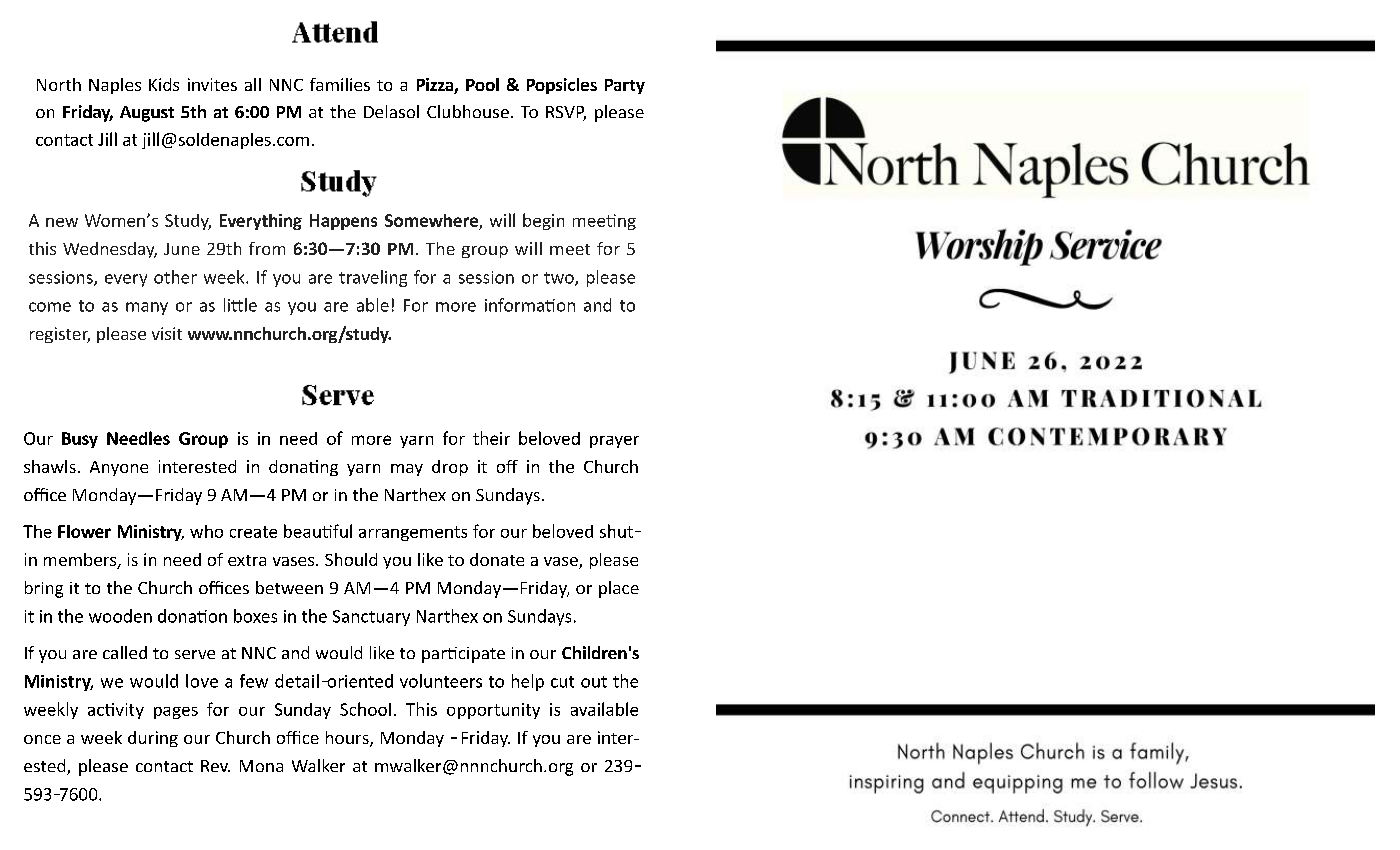 The height and width of the screenshot is (850, 1400). What do you see at coordinates (153, 739) in the screenshot?
I see `during` at bounding box center [153, 739].
